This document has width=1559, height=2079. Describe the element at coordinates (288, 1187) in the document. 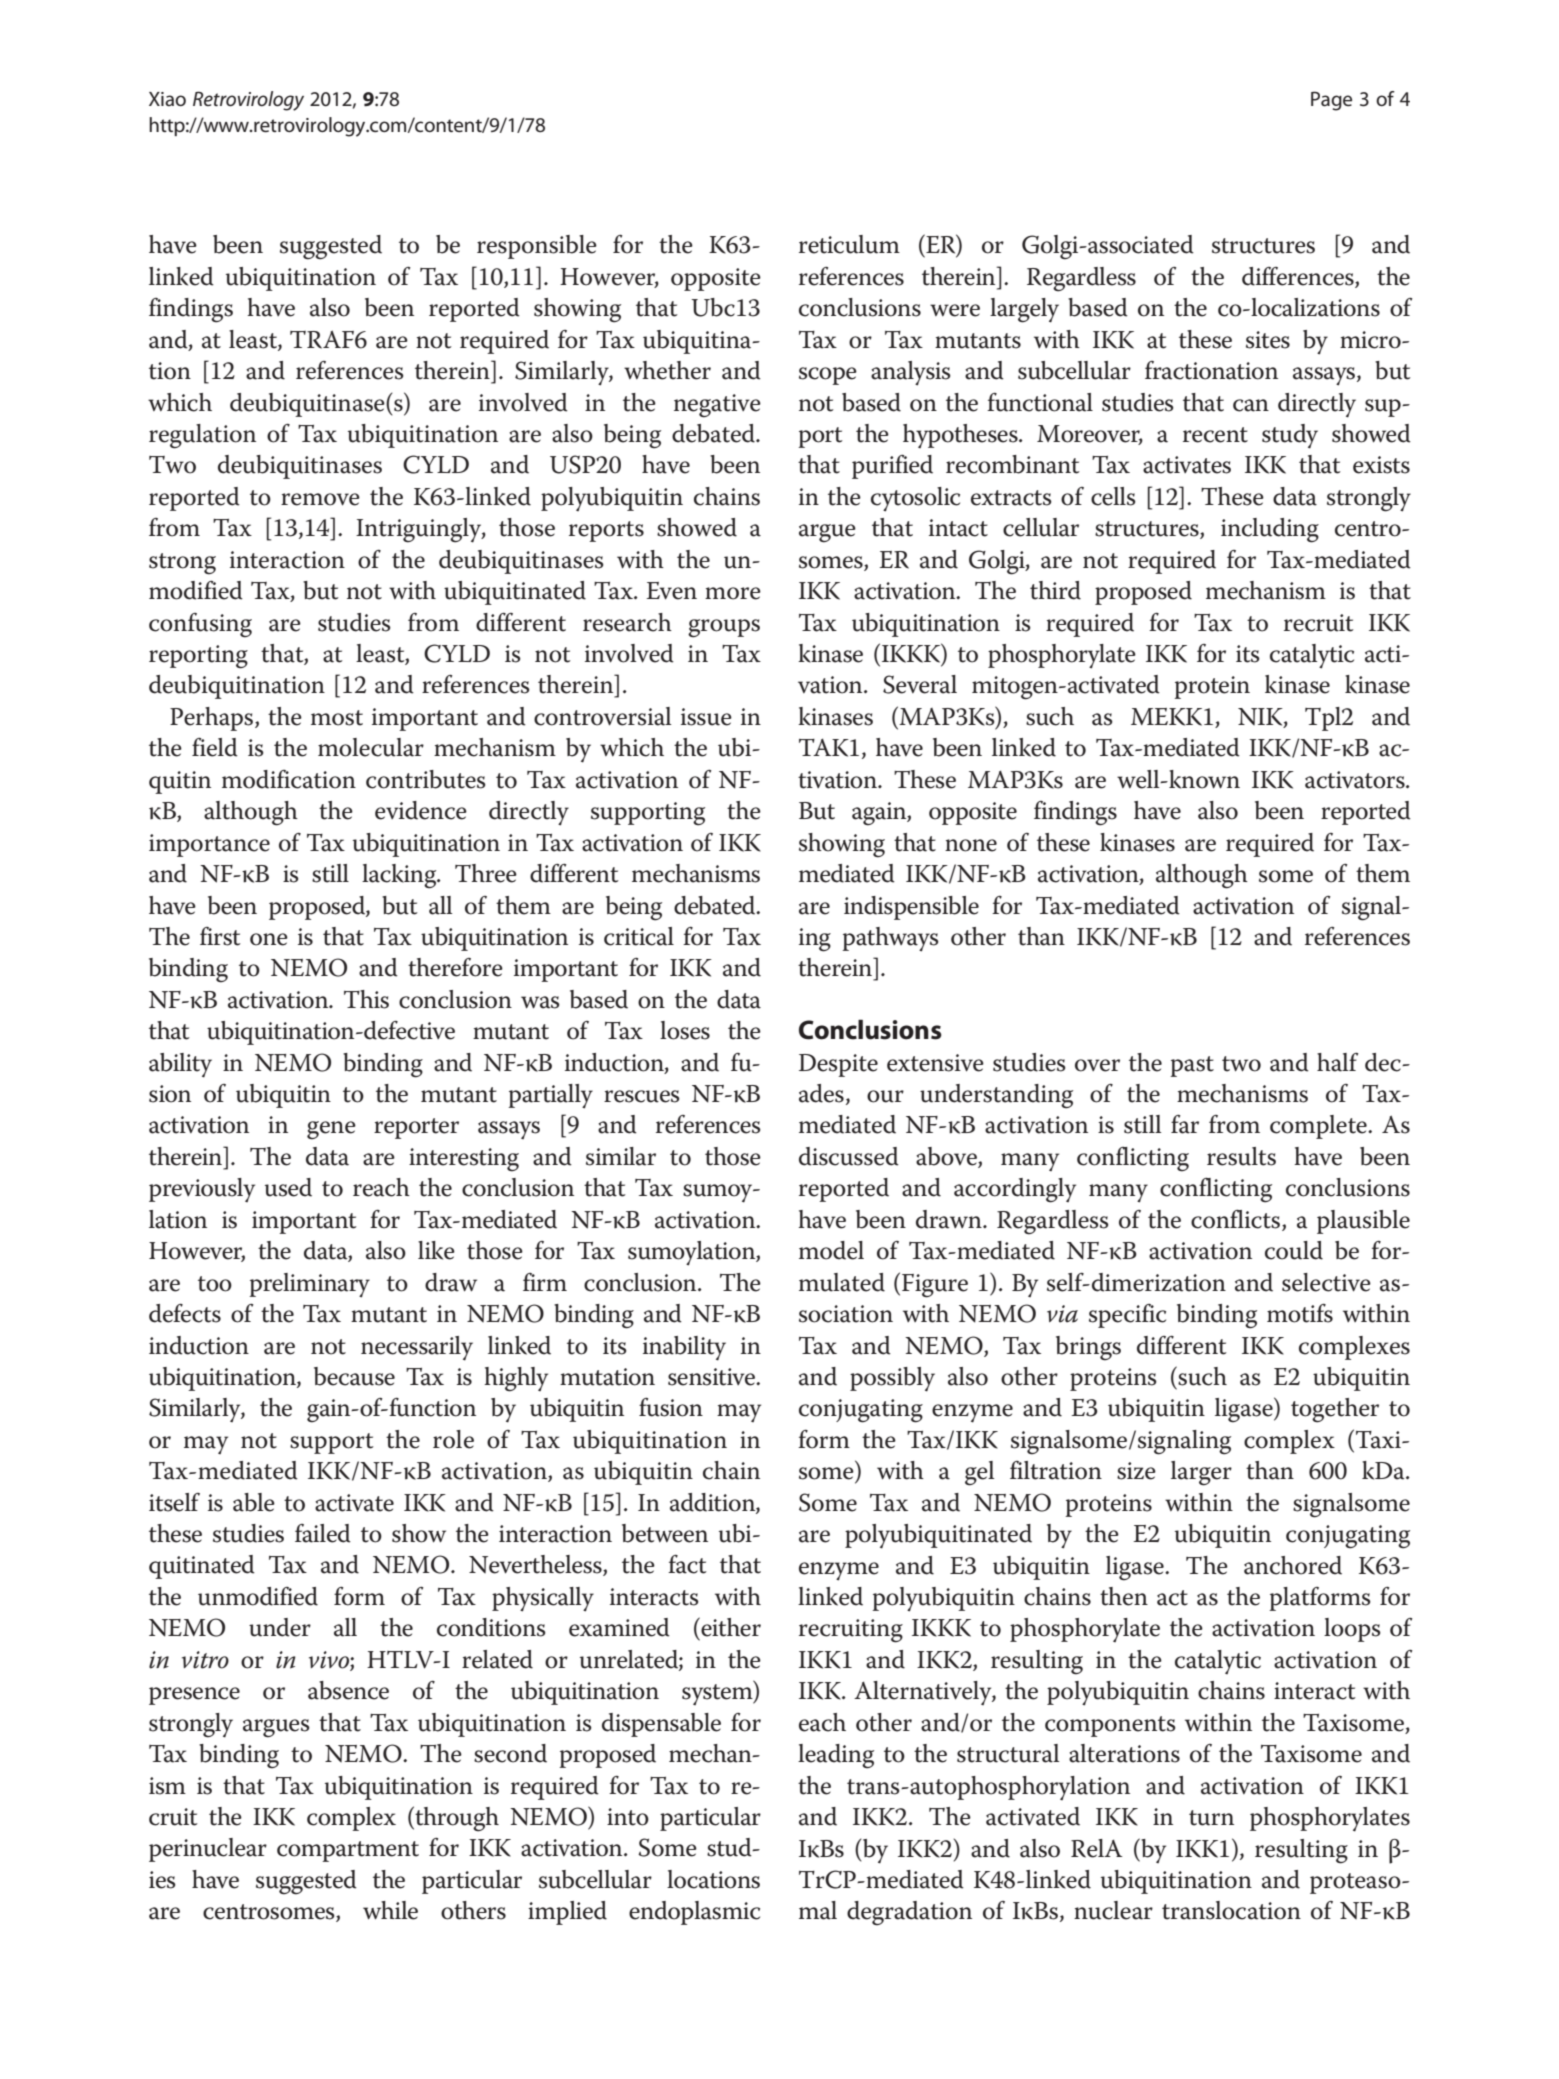

I see `used` at that location.
